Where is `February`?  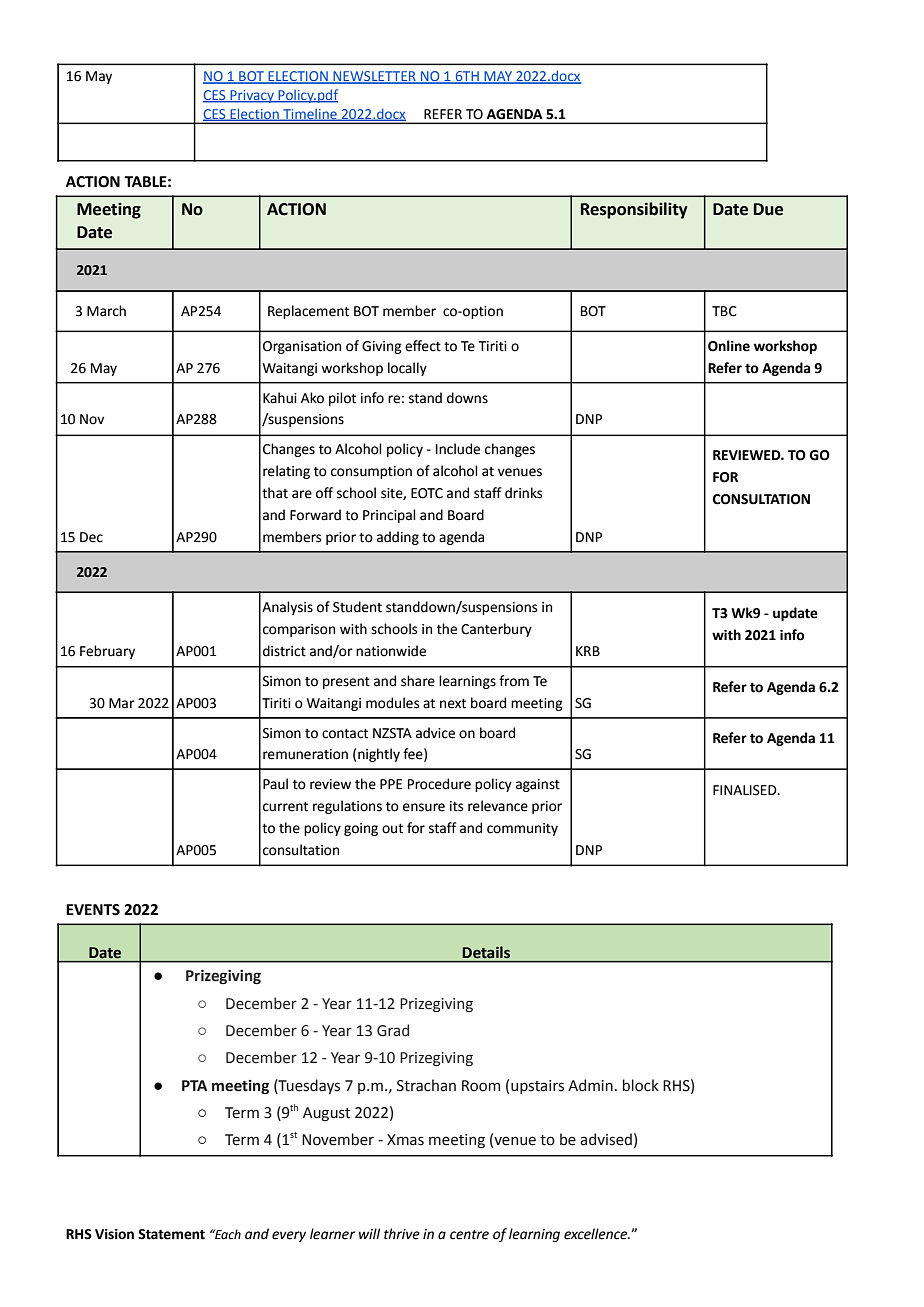
February is located at coordinates (107, 652).
